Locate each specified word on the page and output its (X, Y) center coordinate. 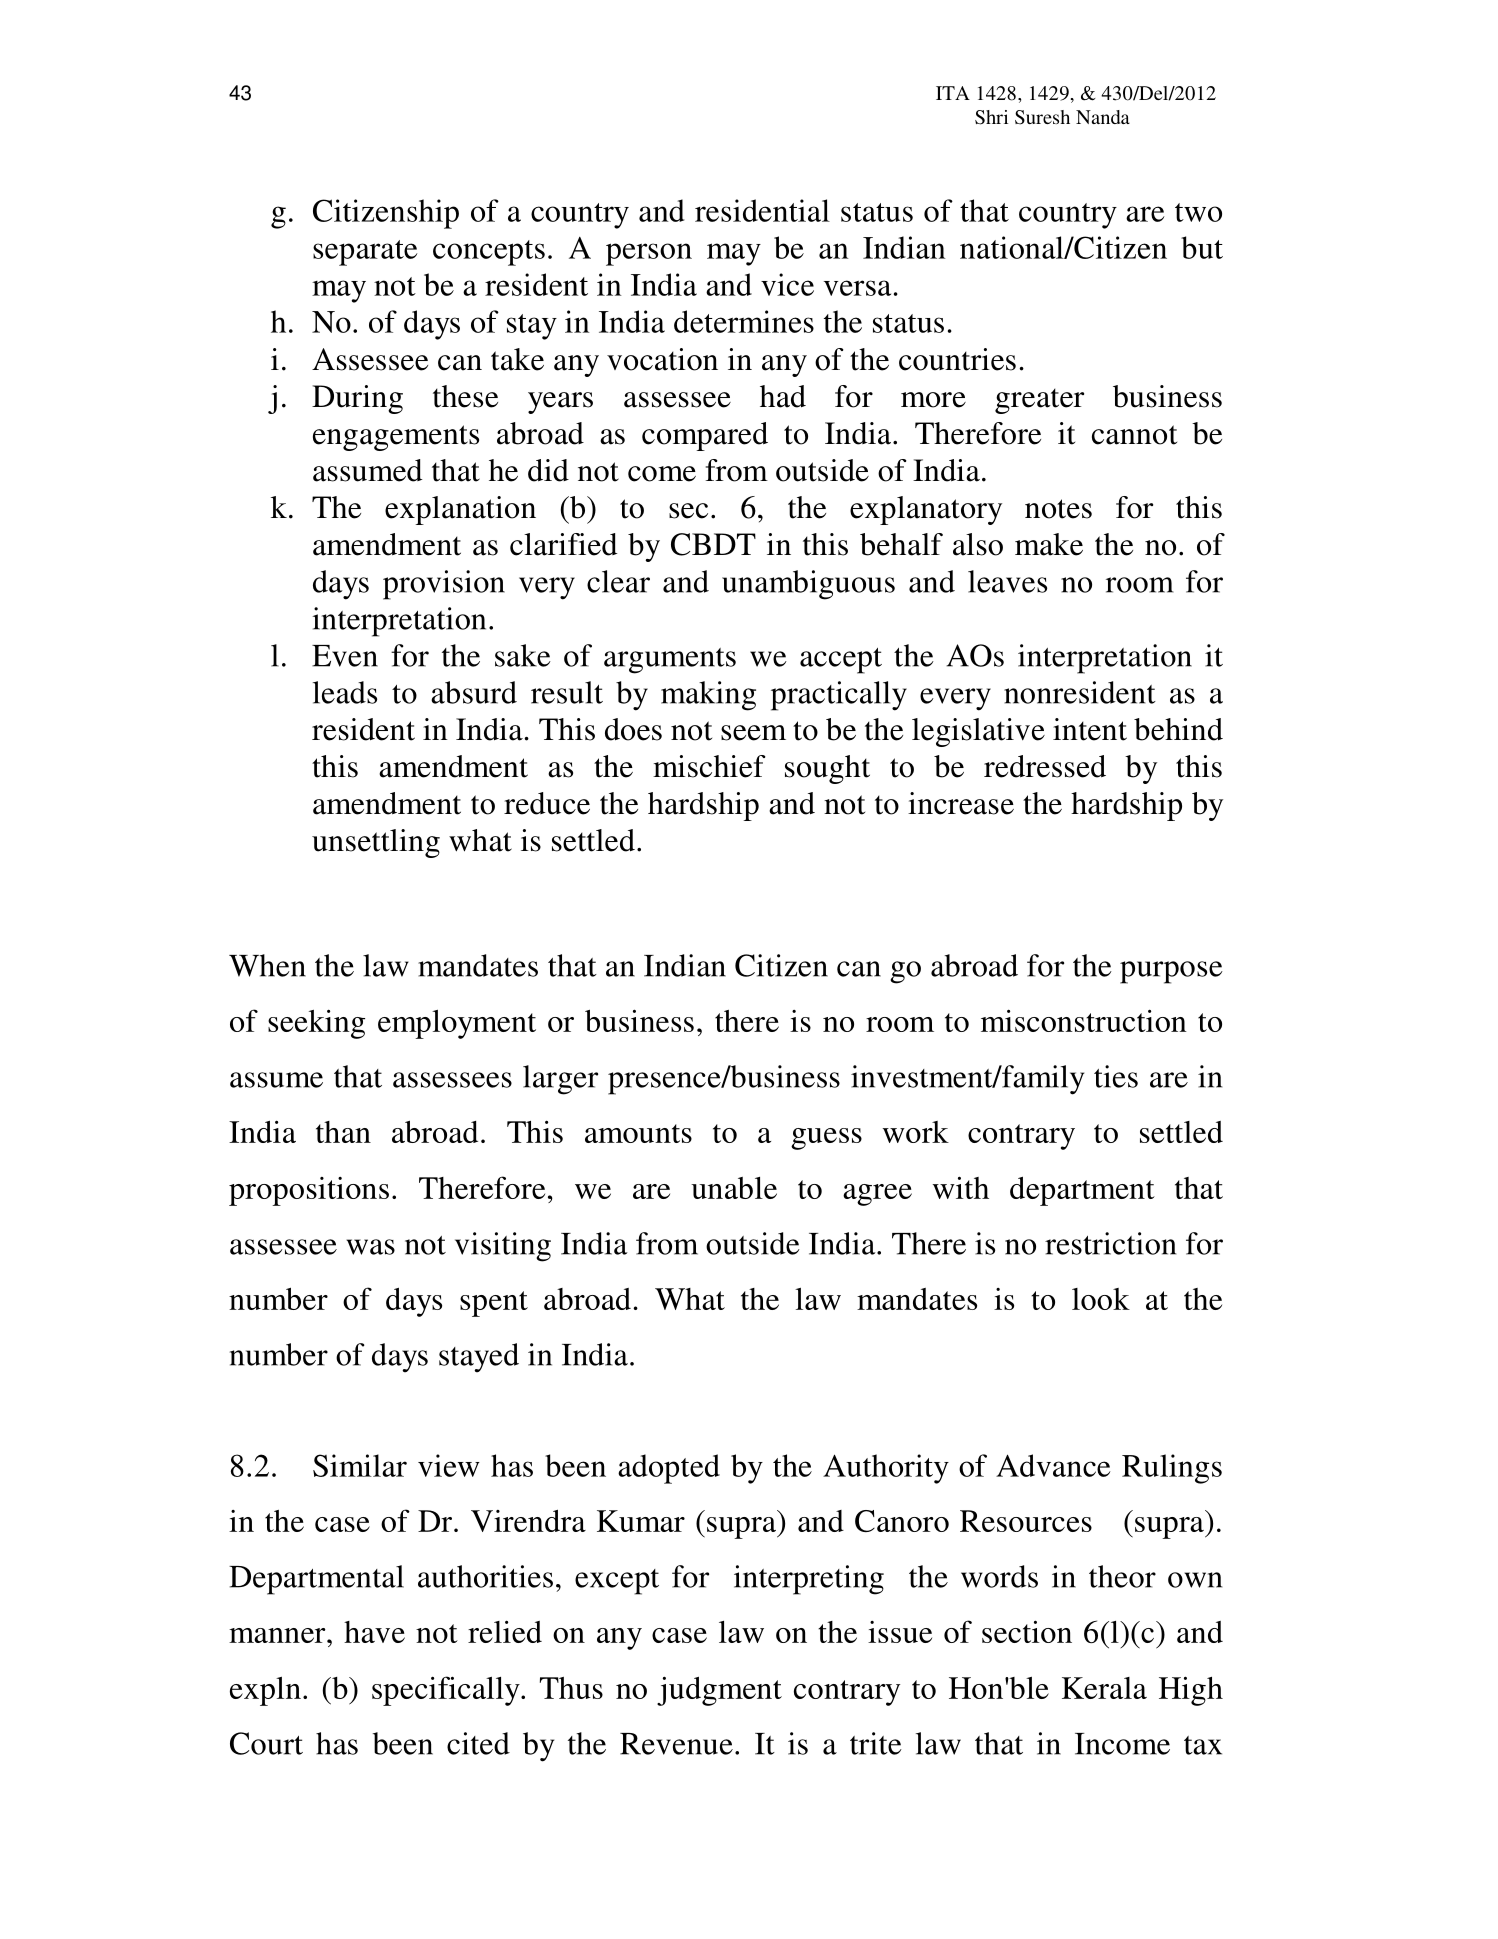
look (1101, 1299)
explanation (460, 510)
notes (1058, 509)
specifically (447, 1691)
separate (365, 253)
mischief (709, 766)
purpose (1171, 972)
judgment (719, 1691)
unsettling (376, 843)
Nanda (1103, 117)
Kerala (1104, 1688)
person (649, 254)
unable (734, 1188)
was (370, 1247)
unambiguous (808, 585)
